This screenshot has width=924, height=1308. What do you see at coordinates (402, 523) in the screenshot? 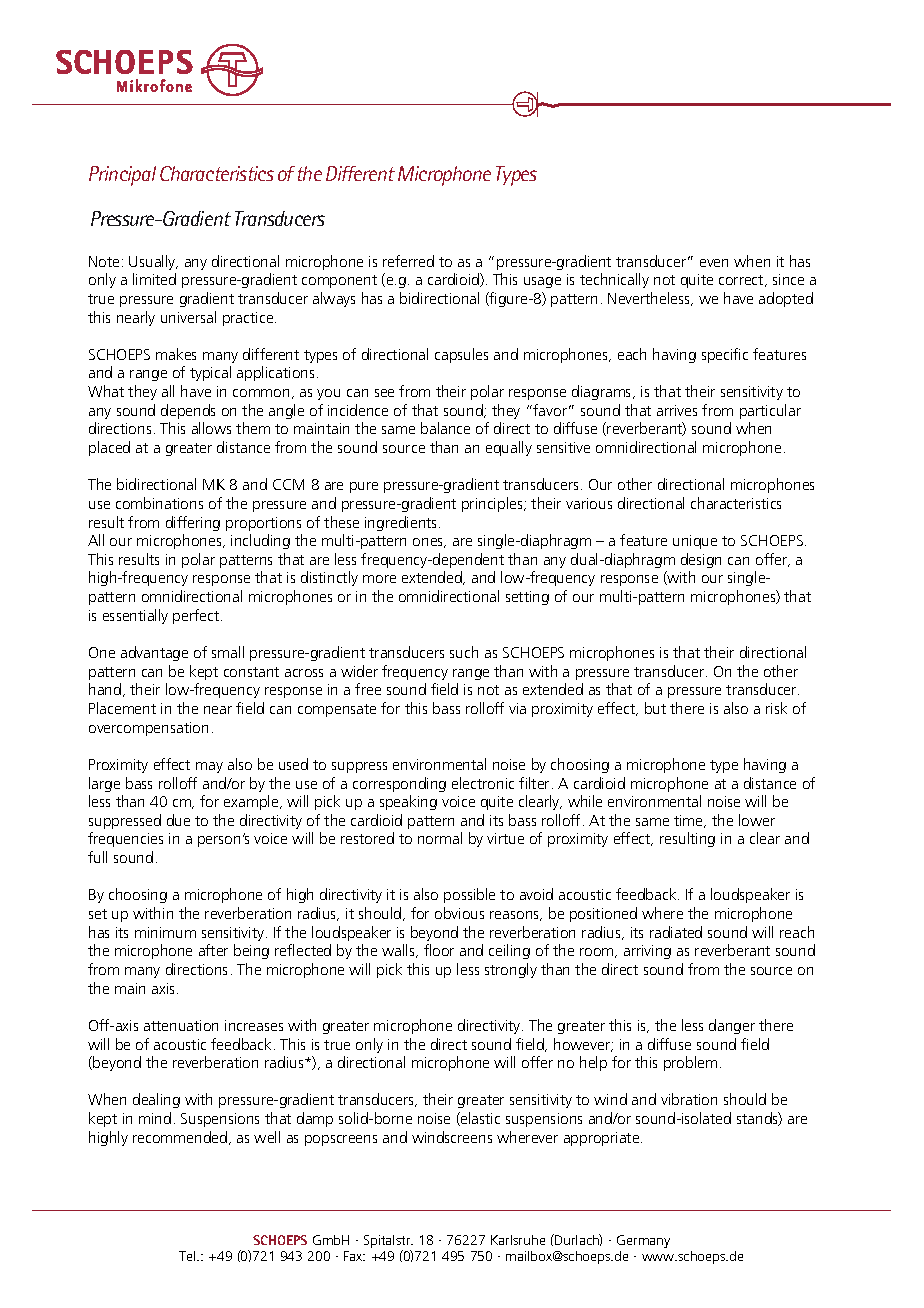
I see `ingredients` at bounding box center [402, 523].
